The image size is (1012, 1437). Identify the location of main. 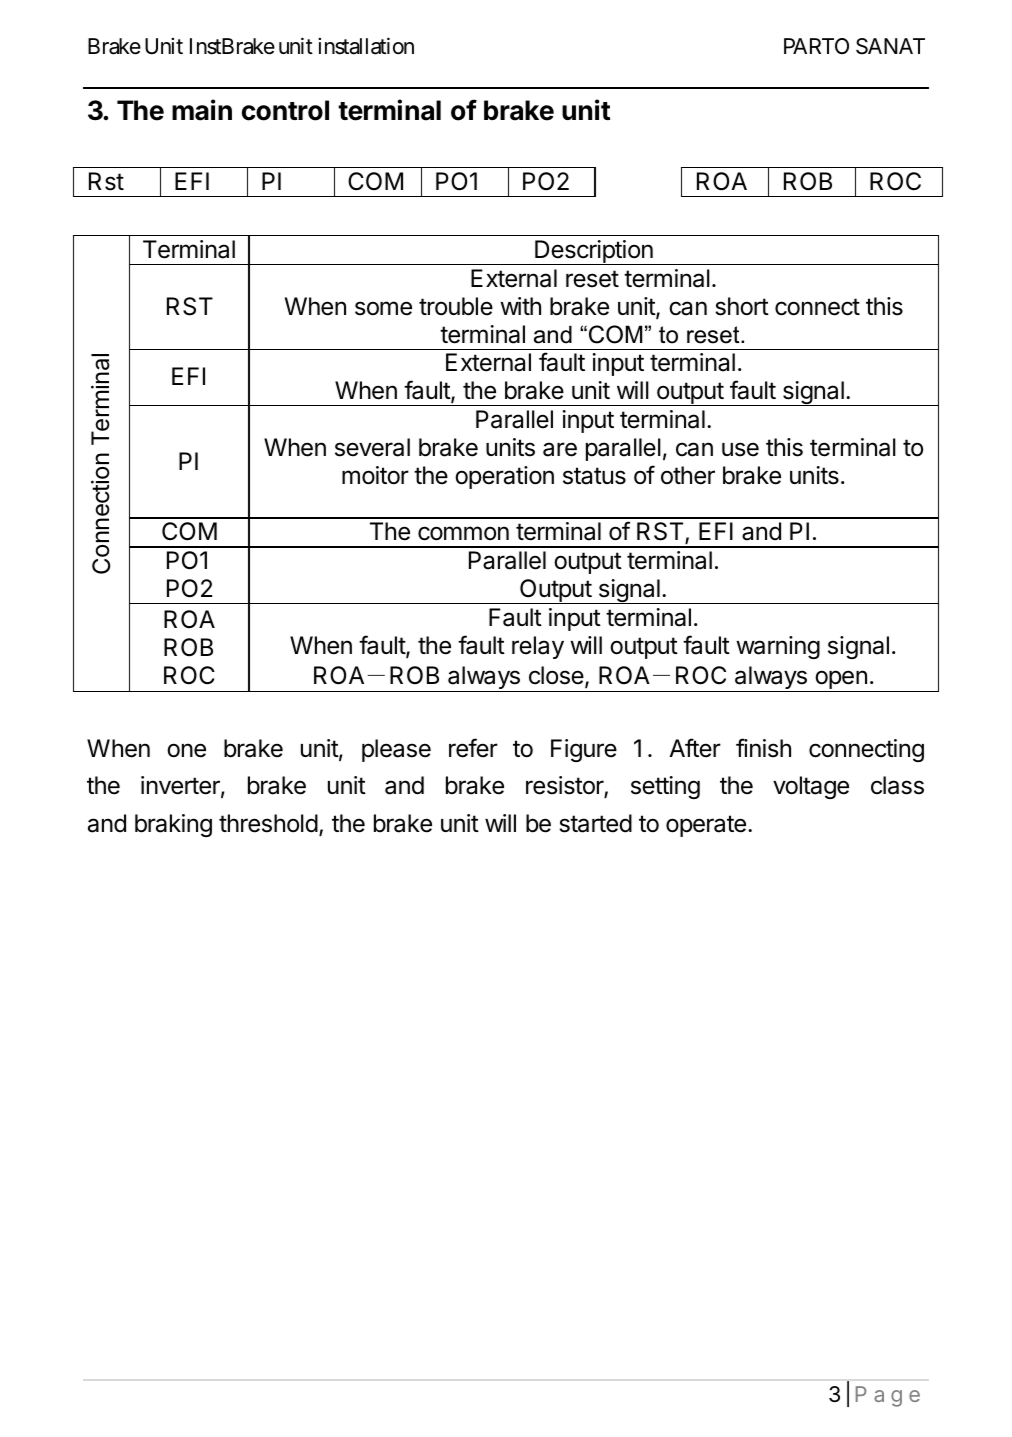
(202, 110).
